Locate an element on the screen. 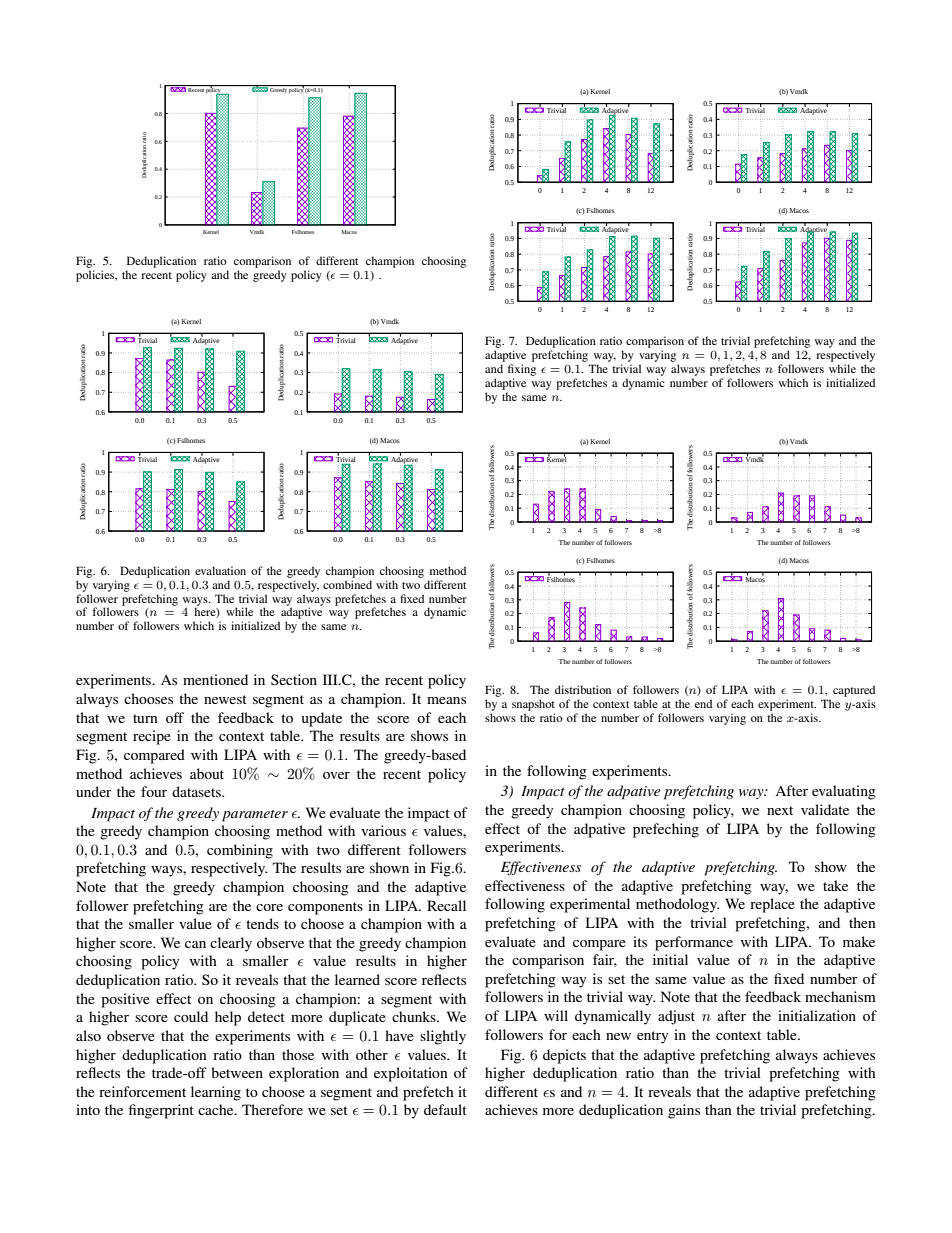  means is located at coordinates (446, 700).
